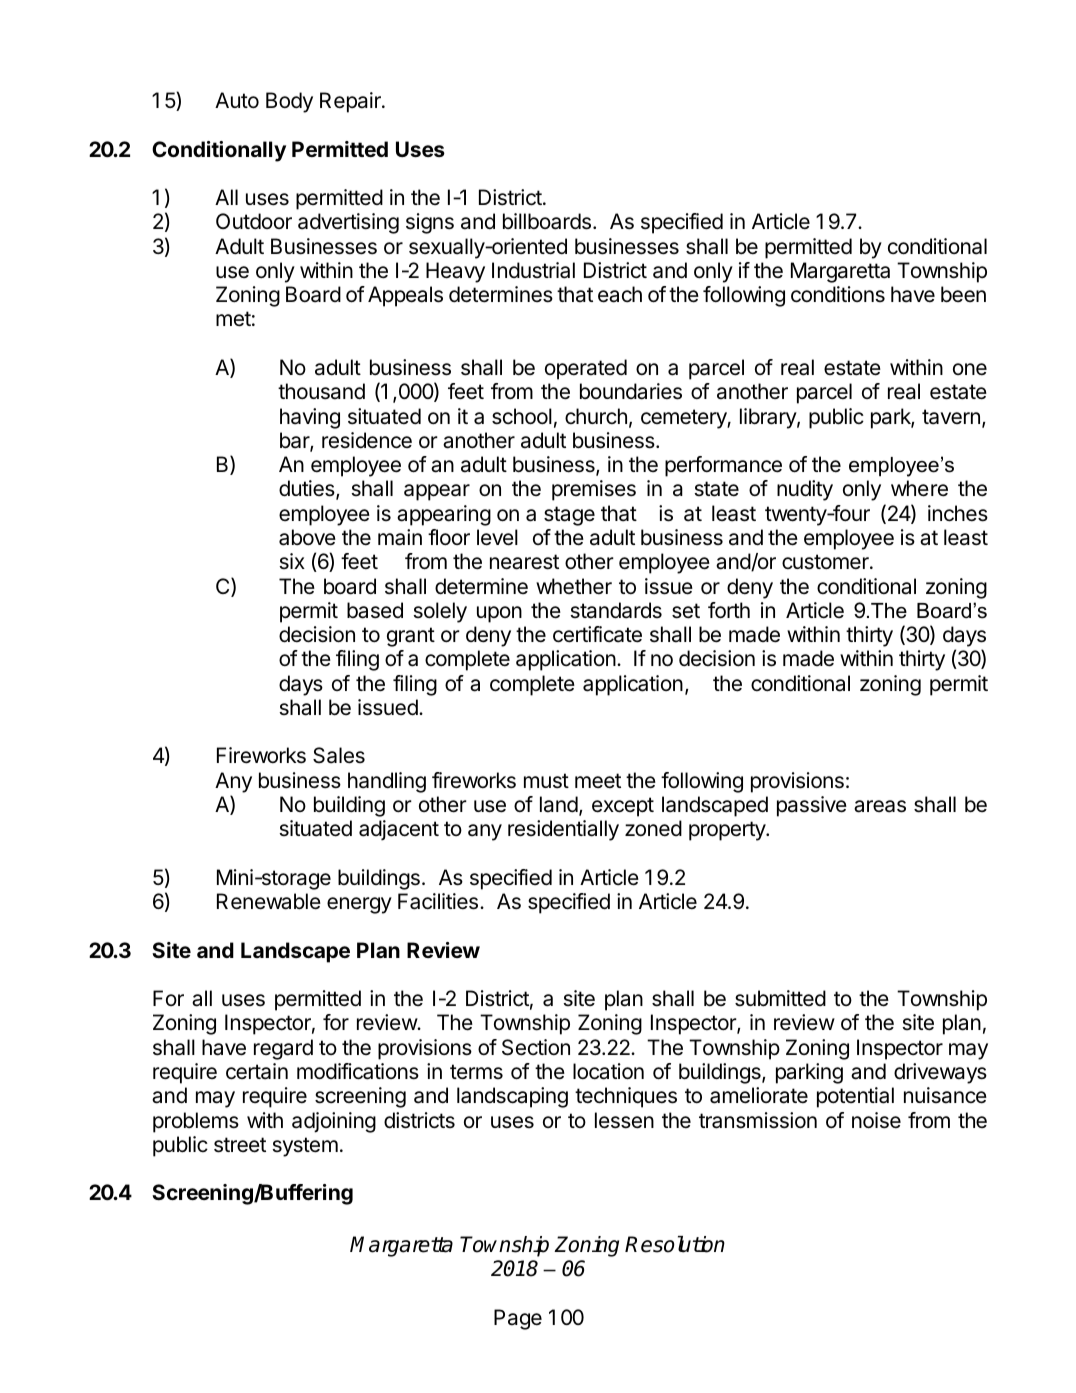 The image size is (1076, 1393). I want to click on stage, so click(569, 516).
